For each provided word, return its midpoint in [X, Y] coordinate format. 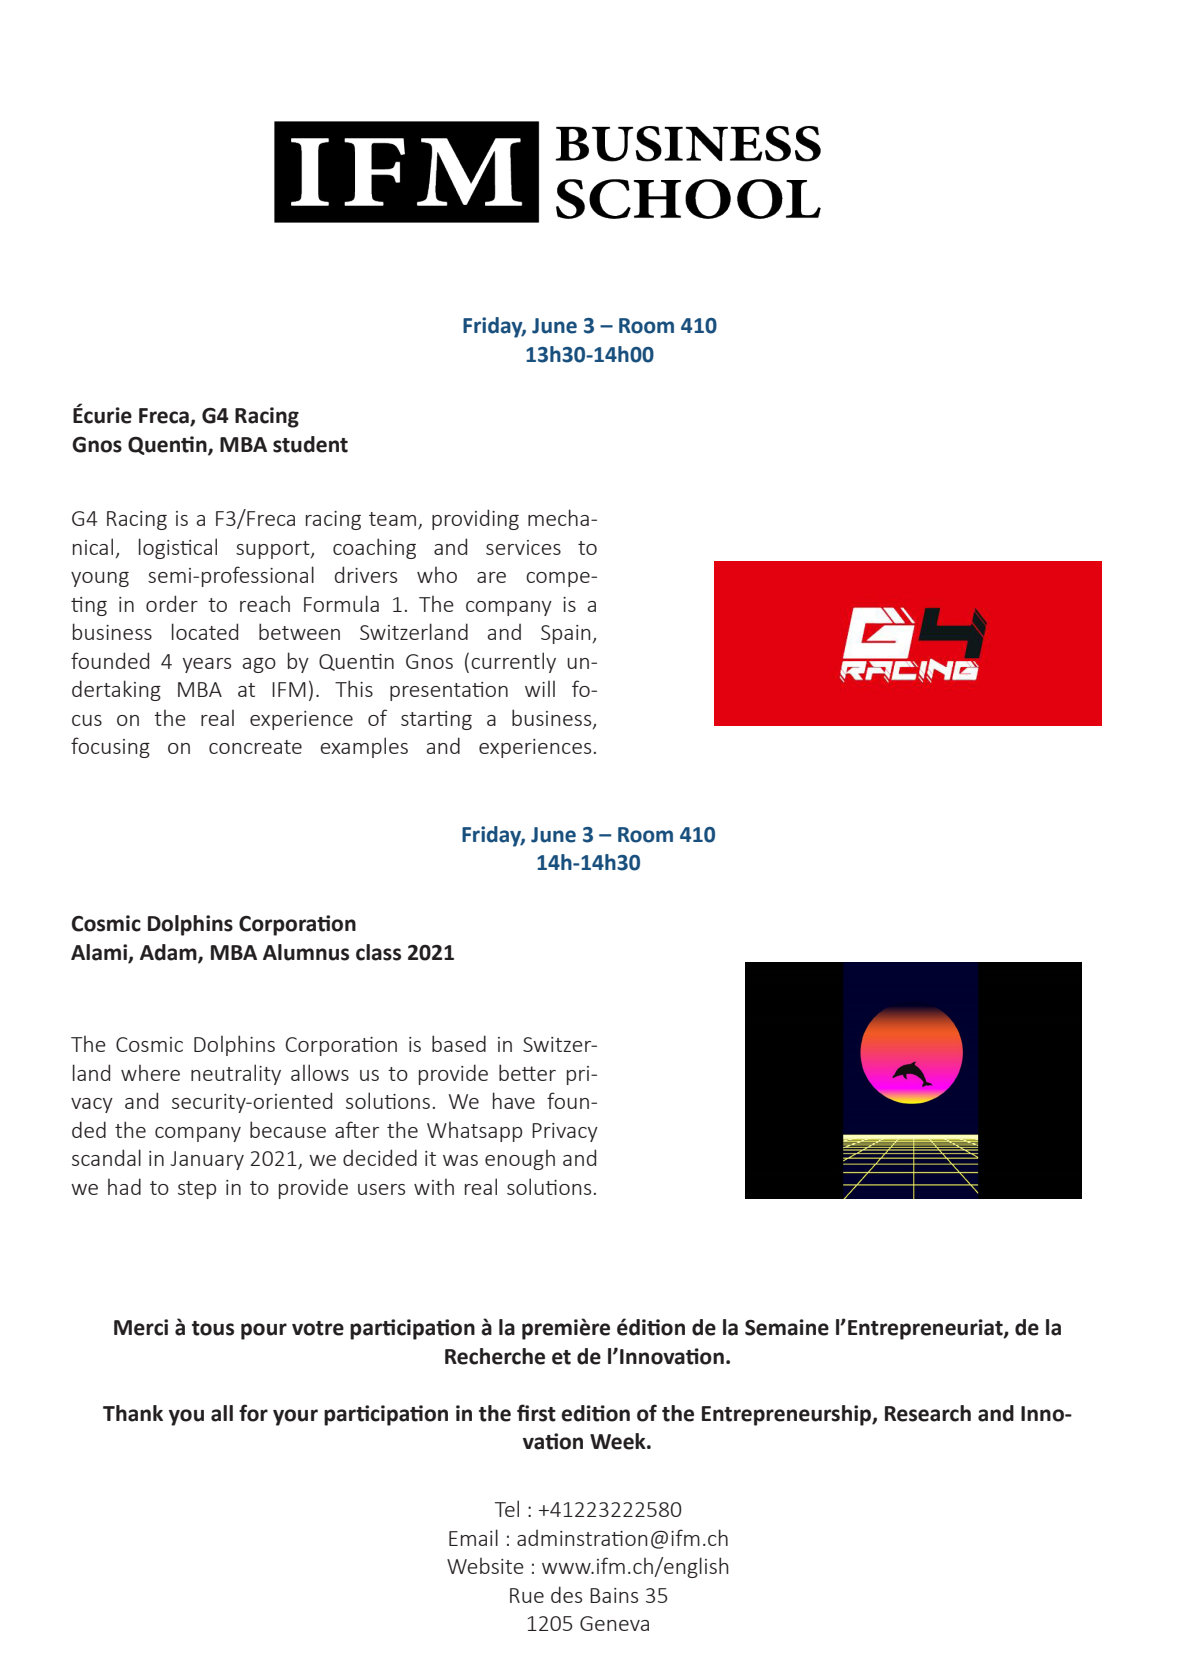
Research [928, 1413]
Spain [566, 634]
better [527, 1072]
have [514, 1100]
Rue [527, 1595]
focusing [110, 747]
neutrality [236, 1074]
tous [213, 1328]
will [540, 688]
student [310, 444]
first [536, 1413]
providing [475, 519]
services [523, 547]
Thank [133, 1413]
